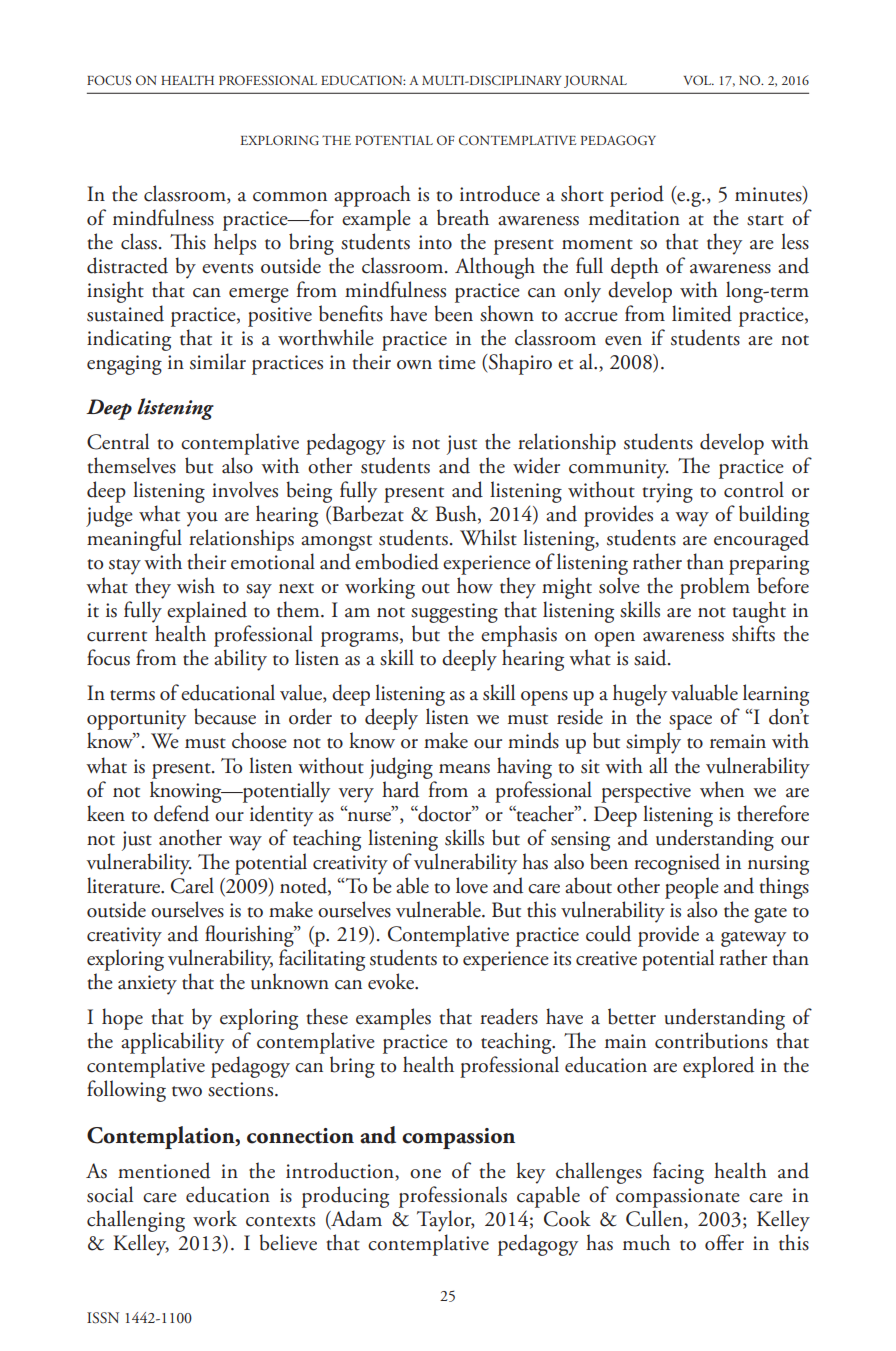  Describe the element at coordinates (567, 1218) in the document. I see `Cook` at that location.
